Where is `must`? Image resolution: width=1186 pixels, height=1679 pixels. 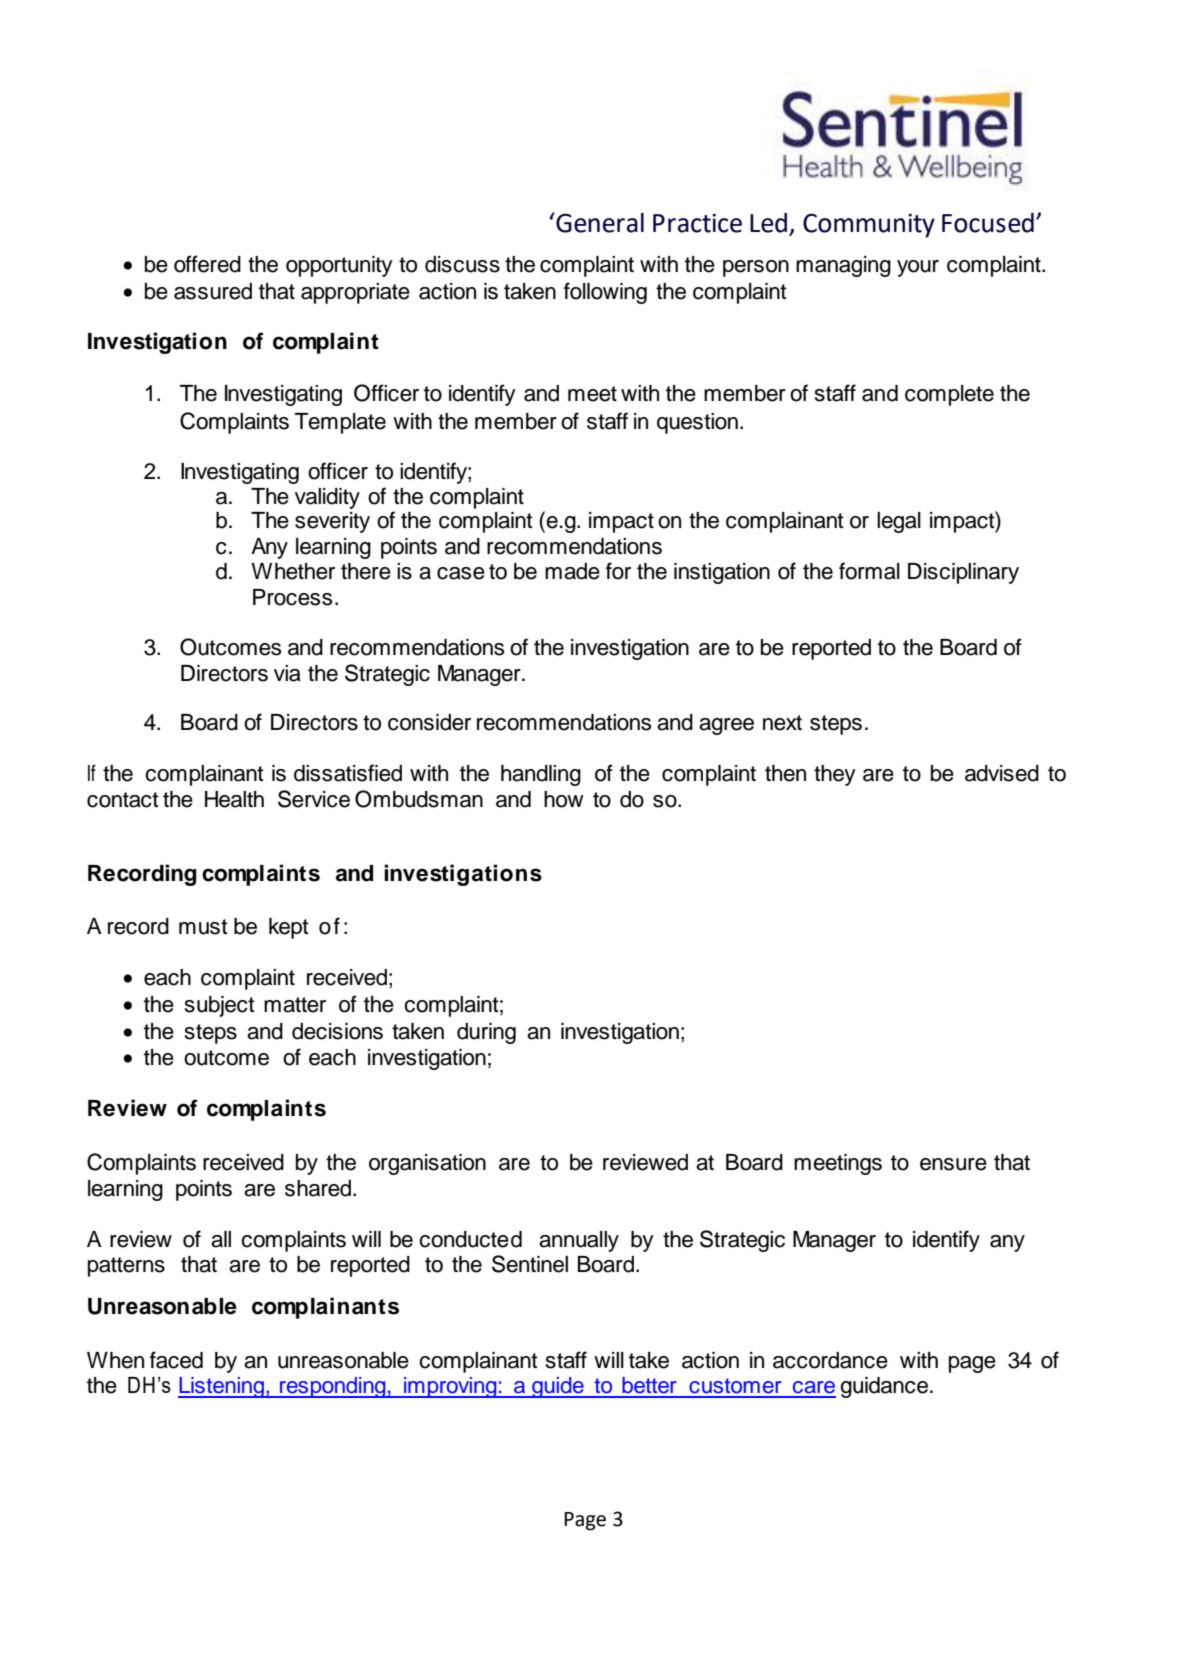
must is located at coordinates (203, 927).
